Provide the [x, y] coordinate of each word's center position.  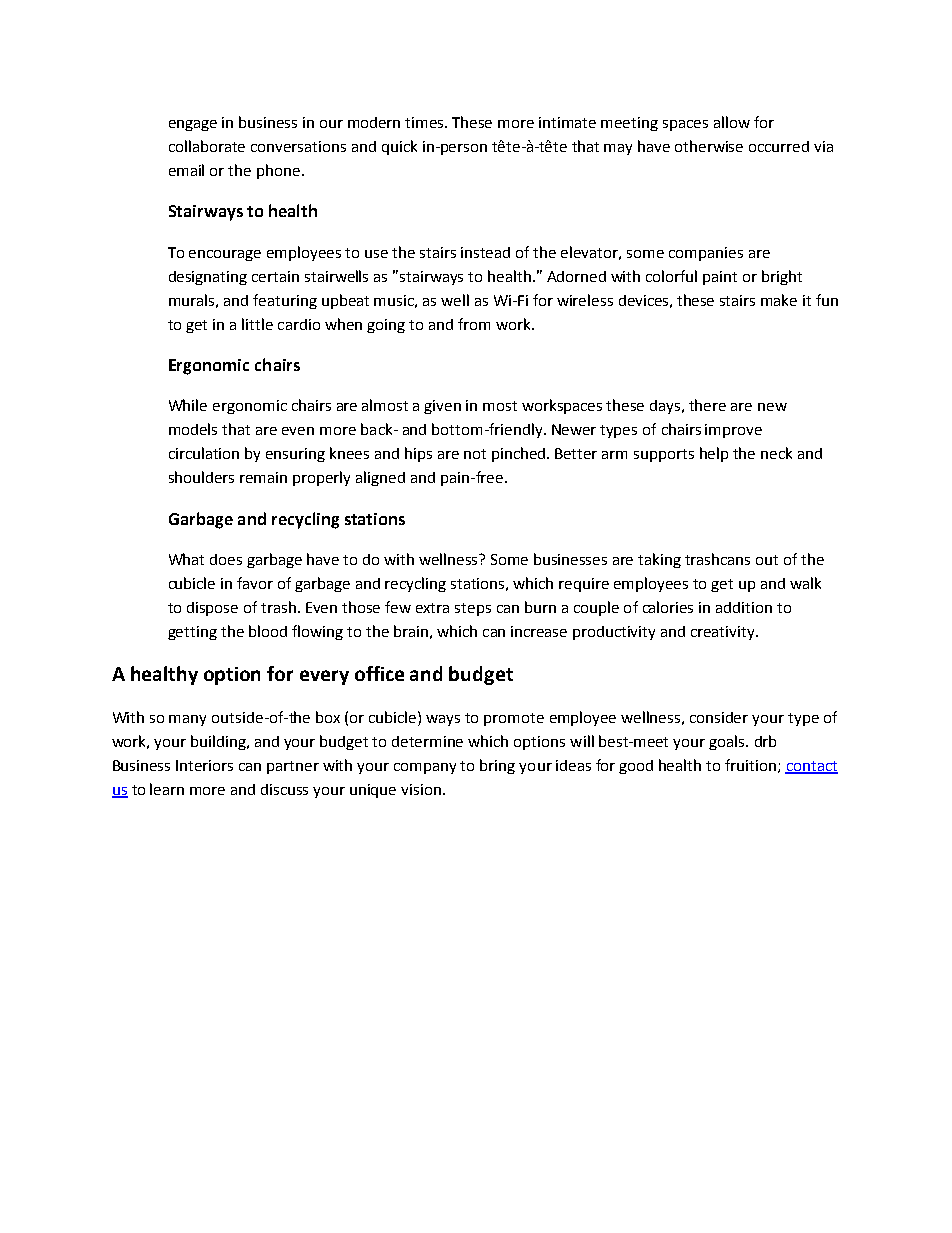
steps [473, 609]
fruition [750, 765]
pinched [518, 454]
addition [744, 607]
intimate [567, 122]
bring [497, 766]
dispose [212, 609]
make [779, 300]
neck [776, 453]
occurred [779, 146]
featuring [285, 301]
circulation [204, 453]
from [474, 324]
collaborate [207, 146]
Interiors [204, 765]
